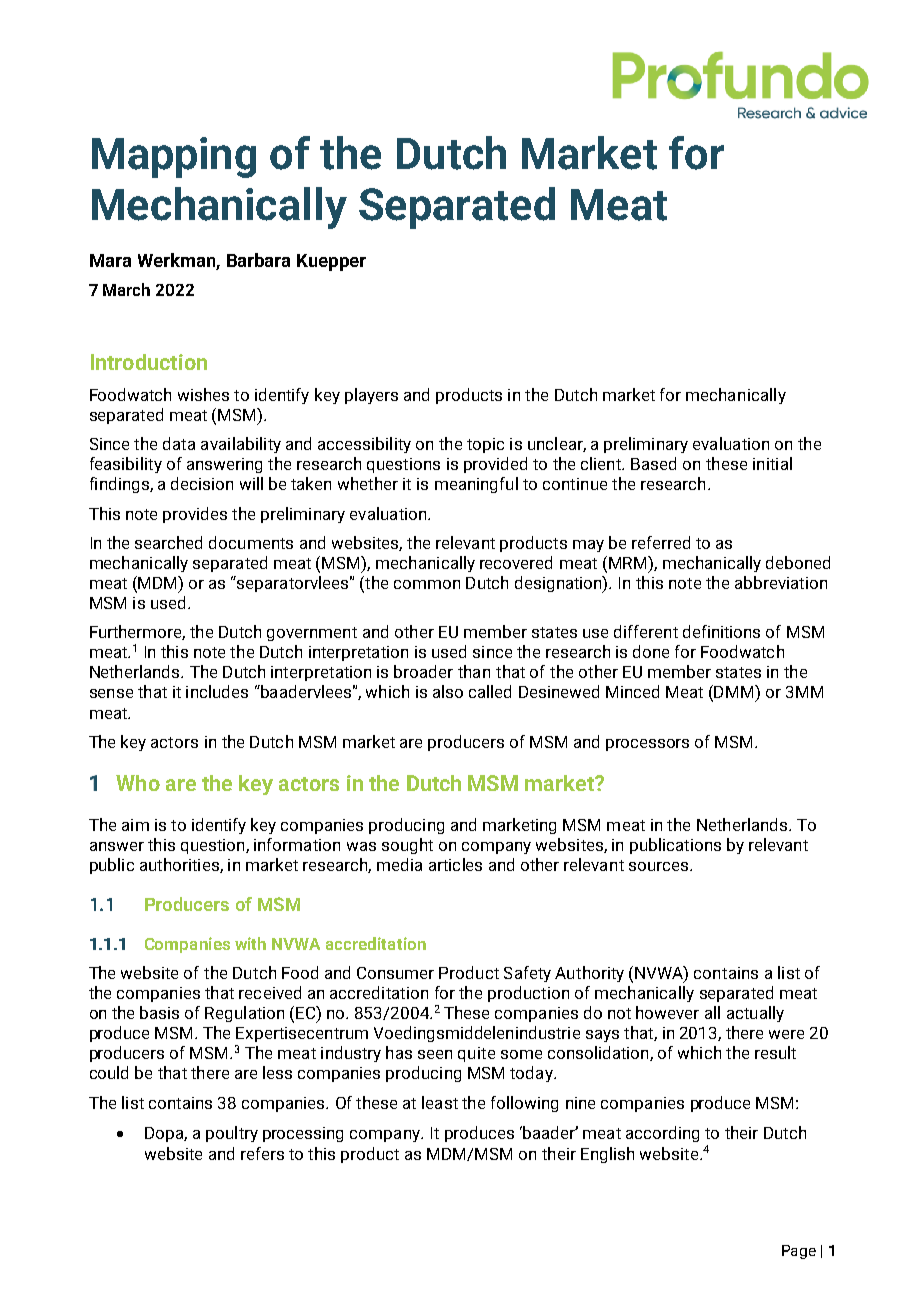 This screenshot has height=1308, width=924. I want to click on authorities, so click(180, 865).
